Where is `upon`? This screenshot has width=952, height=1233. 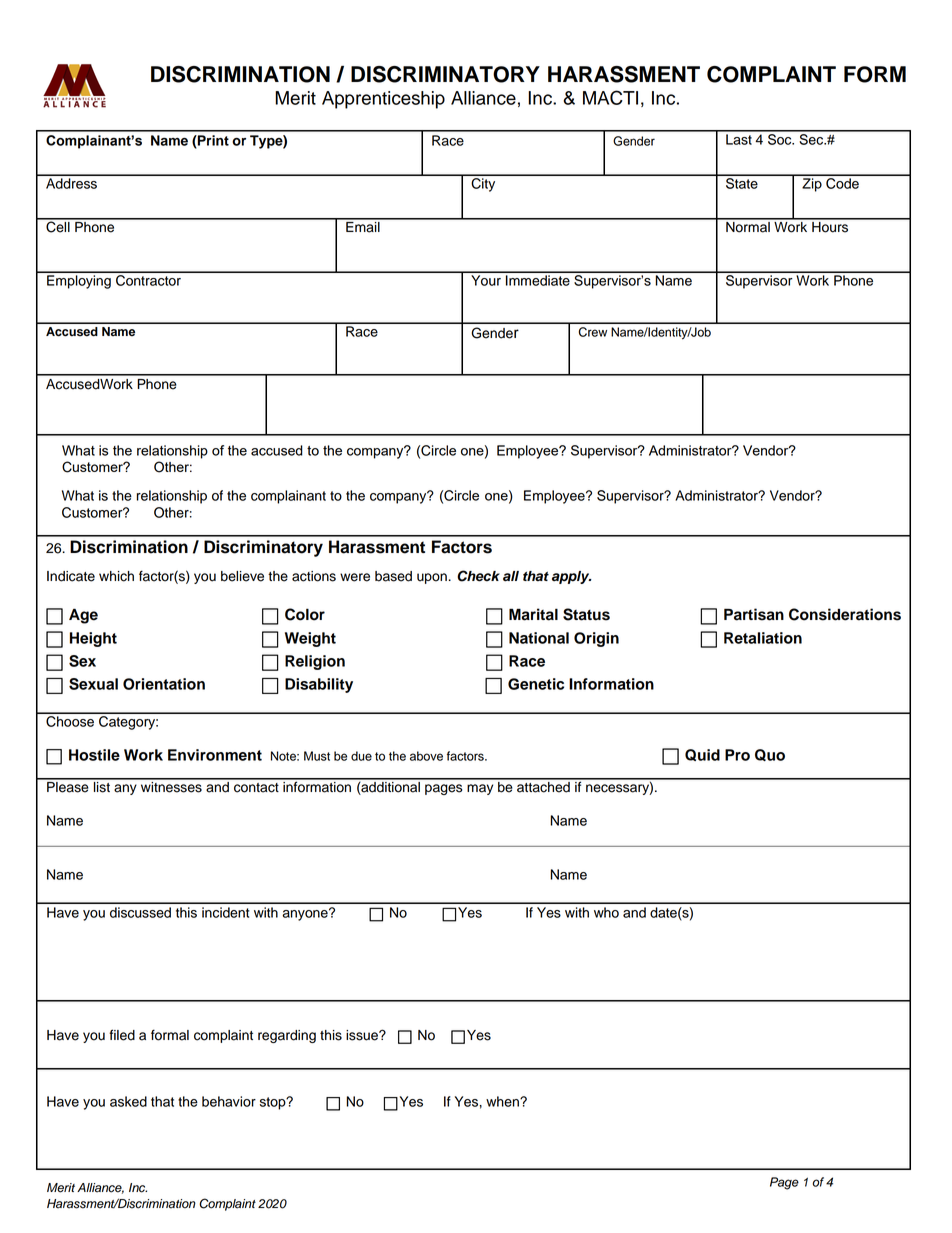 upon is located at coordinates (432, 578).
